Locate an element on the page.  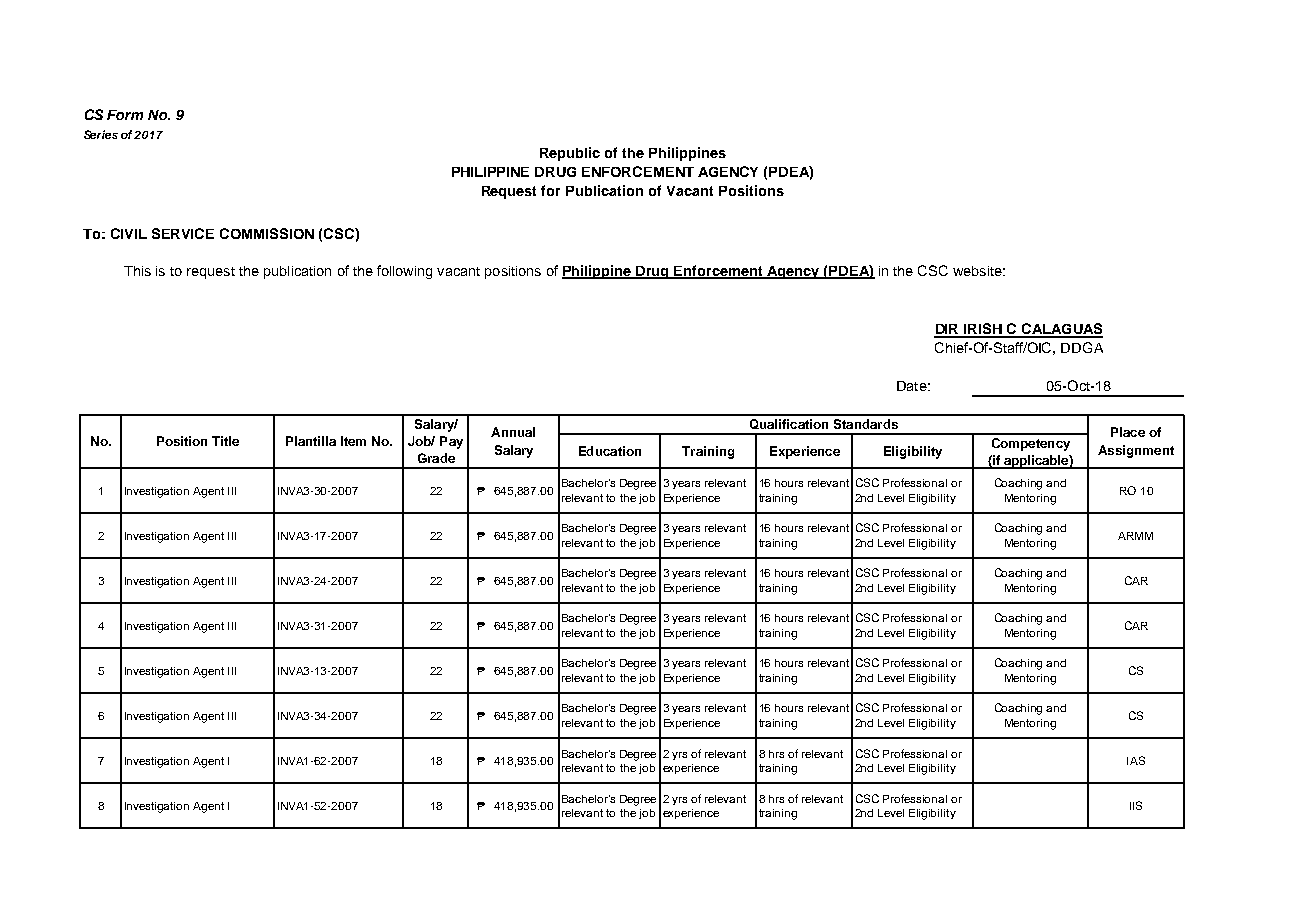
DIR is located at coordinates (948, 330).
